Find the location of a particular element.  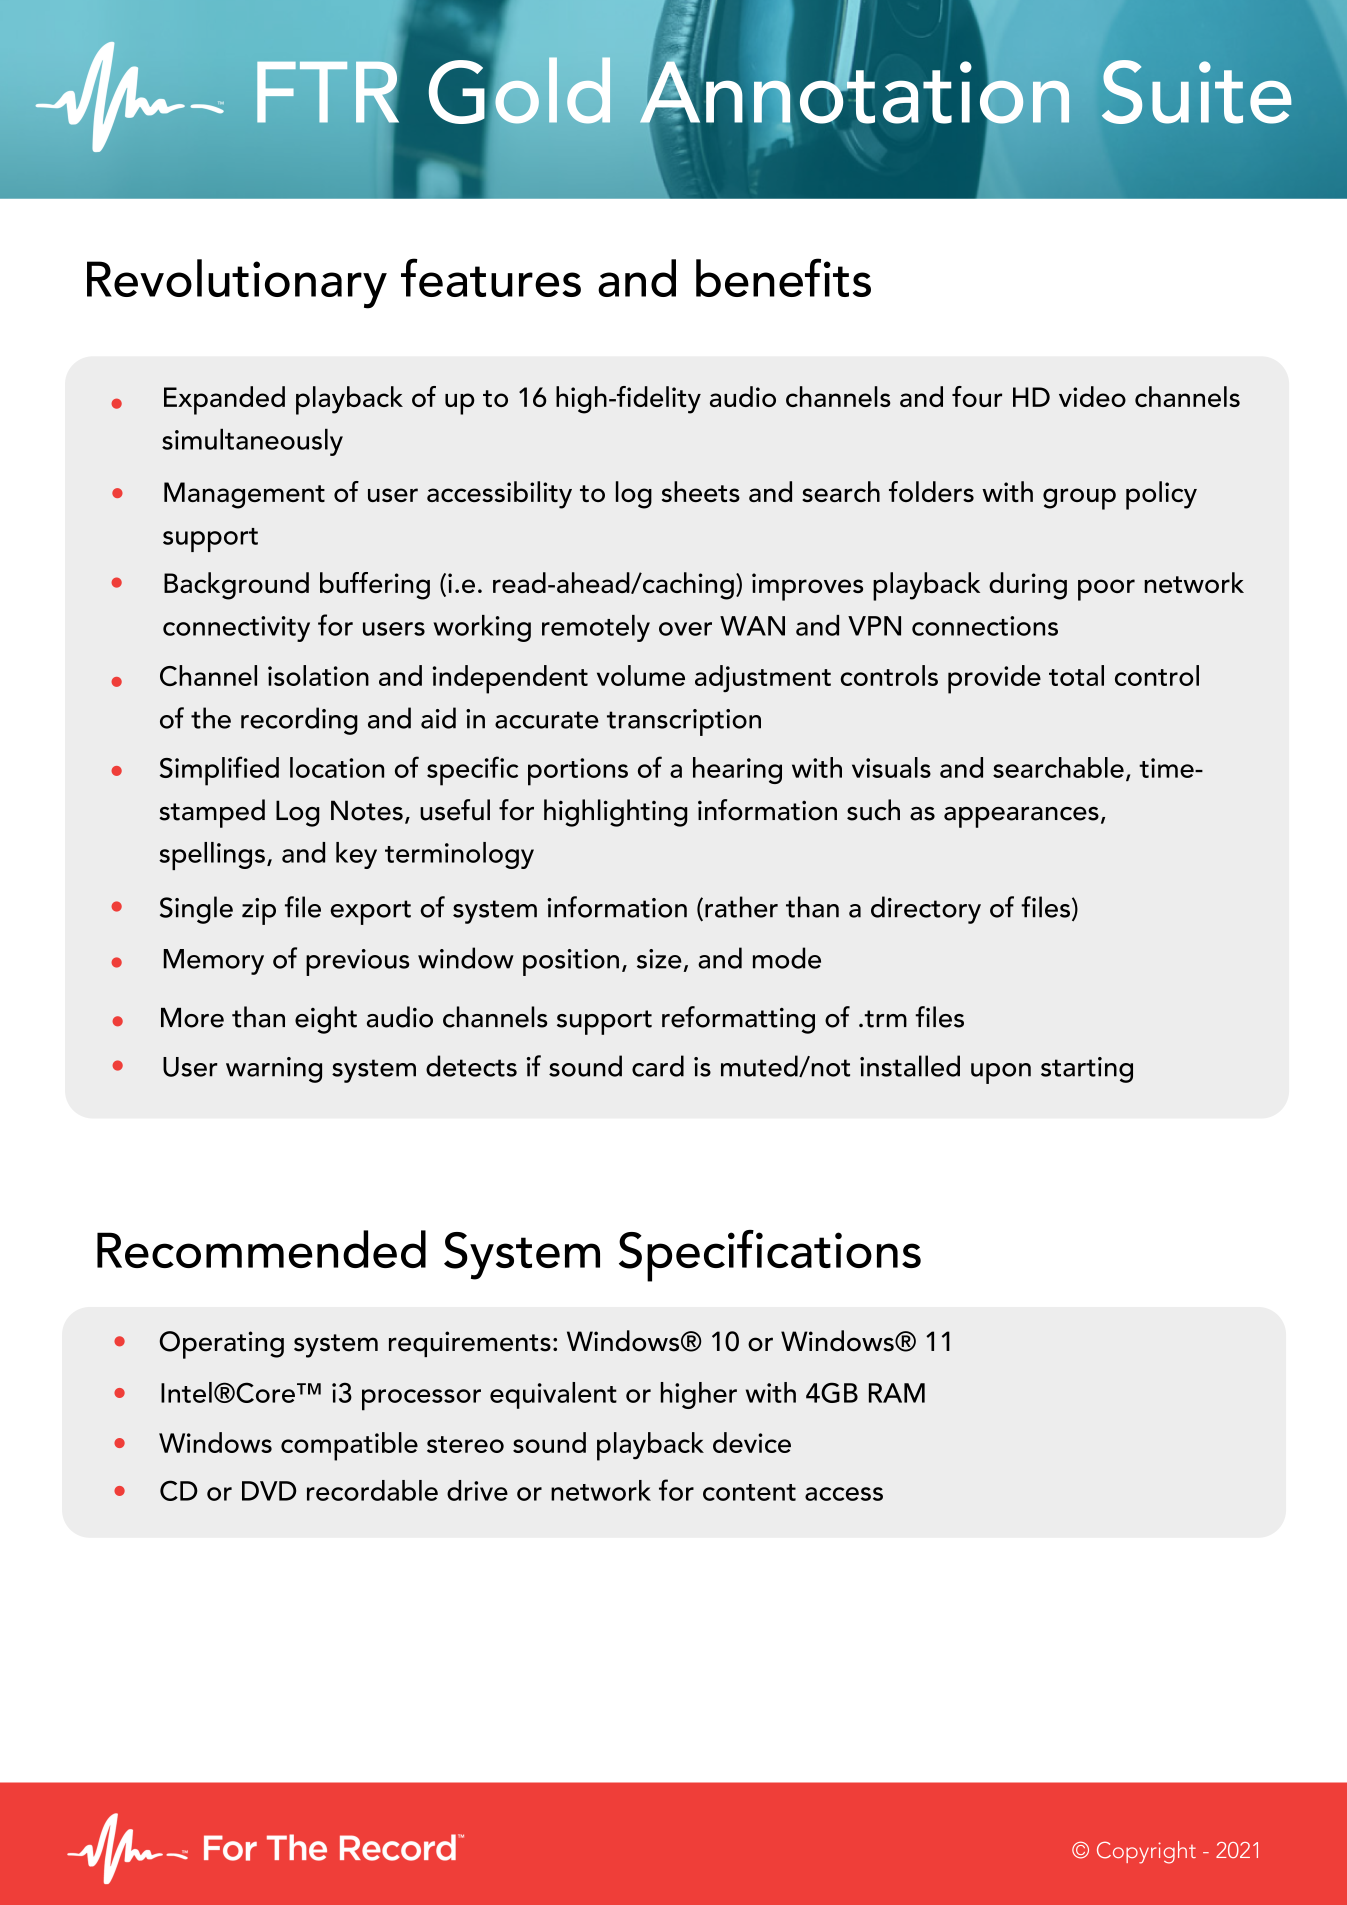

Suite is located at coordinates (1196, 92).
